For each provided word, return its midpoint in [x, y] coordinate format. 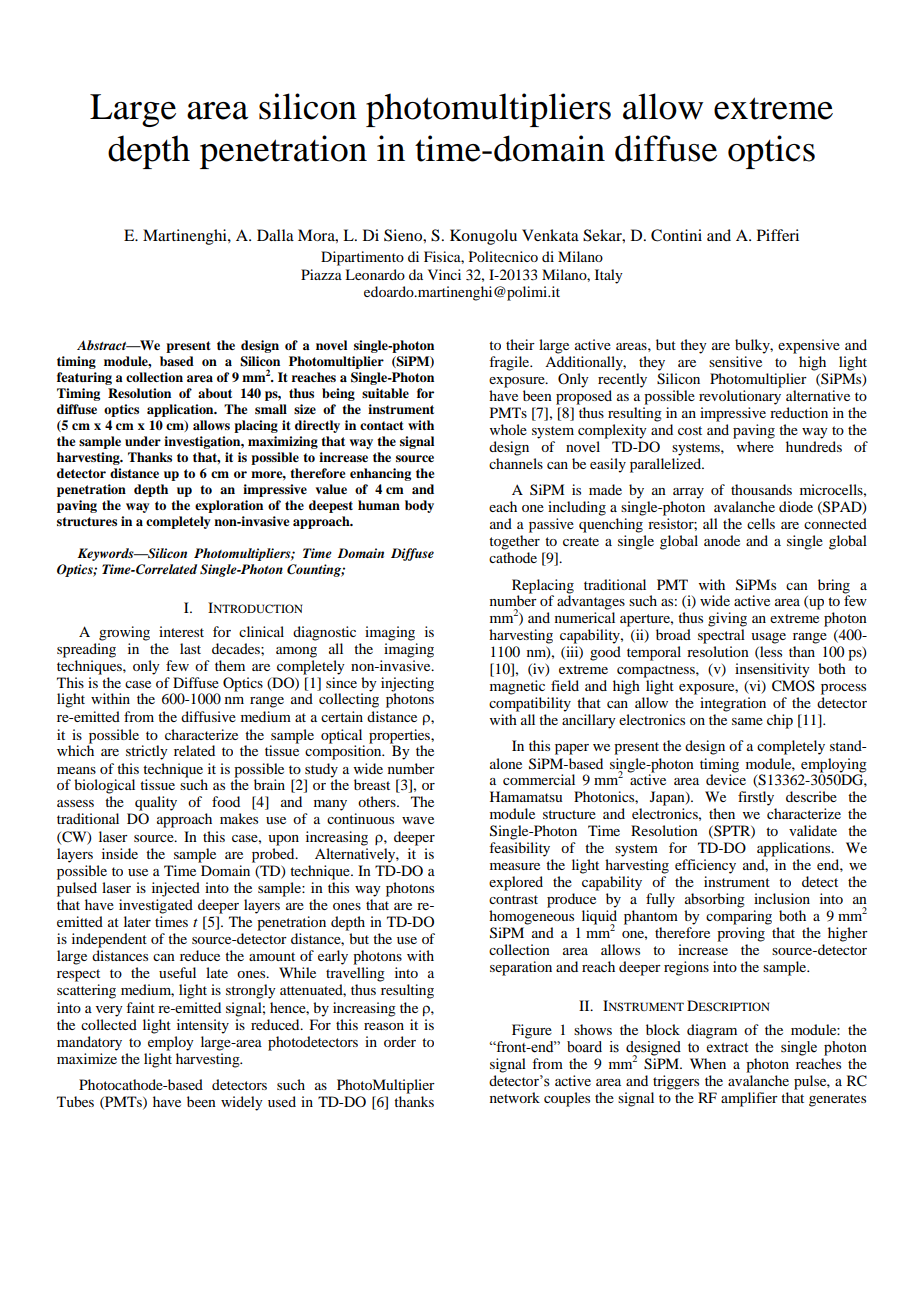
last [190, 648]
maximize [87, 1058]
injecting [407, 684]
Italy [609, 276]
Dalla [275, 235]
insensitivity [772, 670]
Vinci [444, 274]
